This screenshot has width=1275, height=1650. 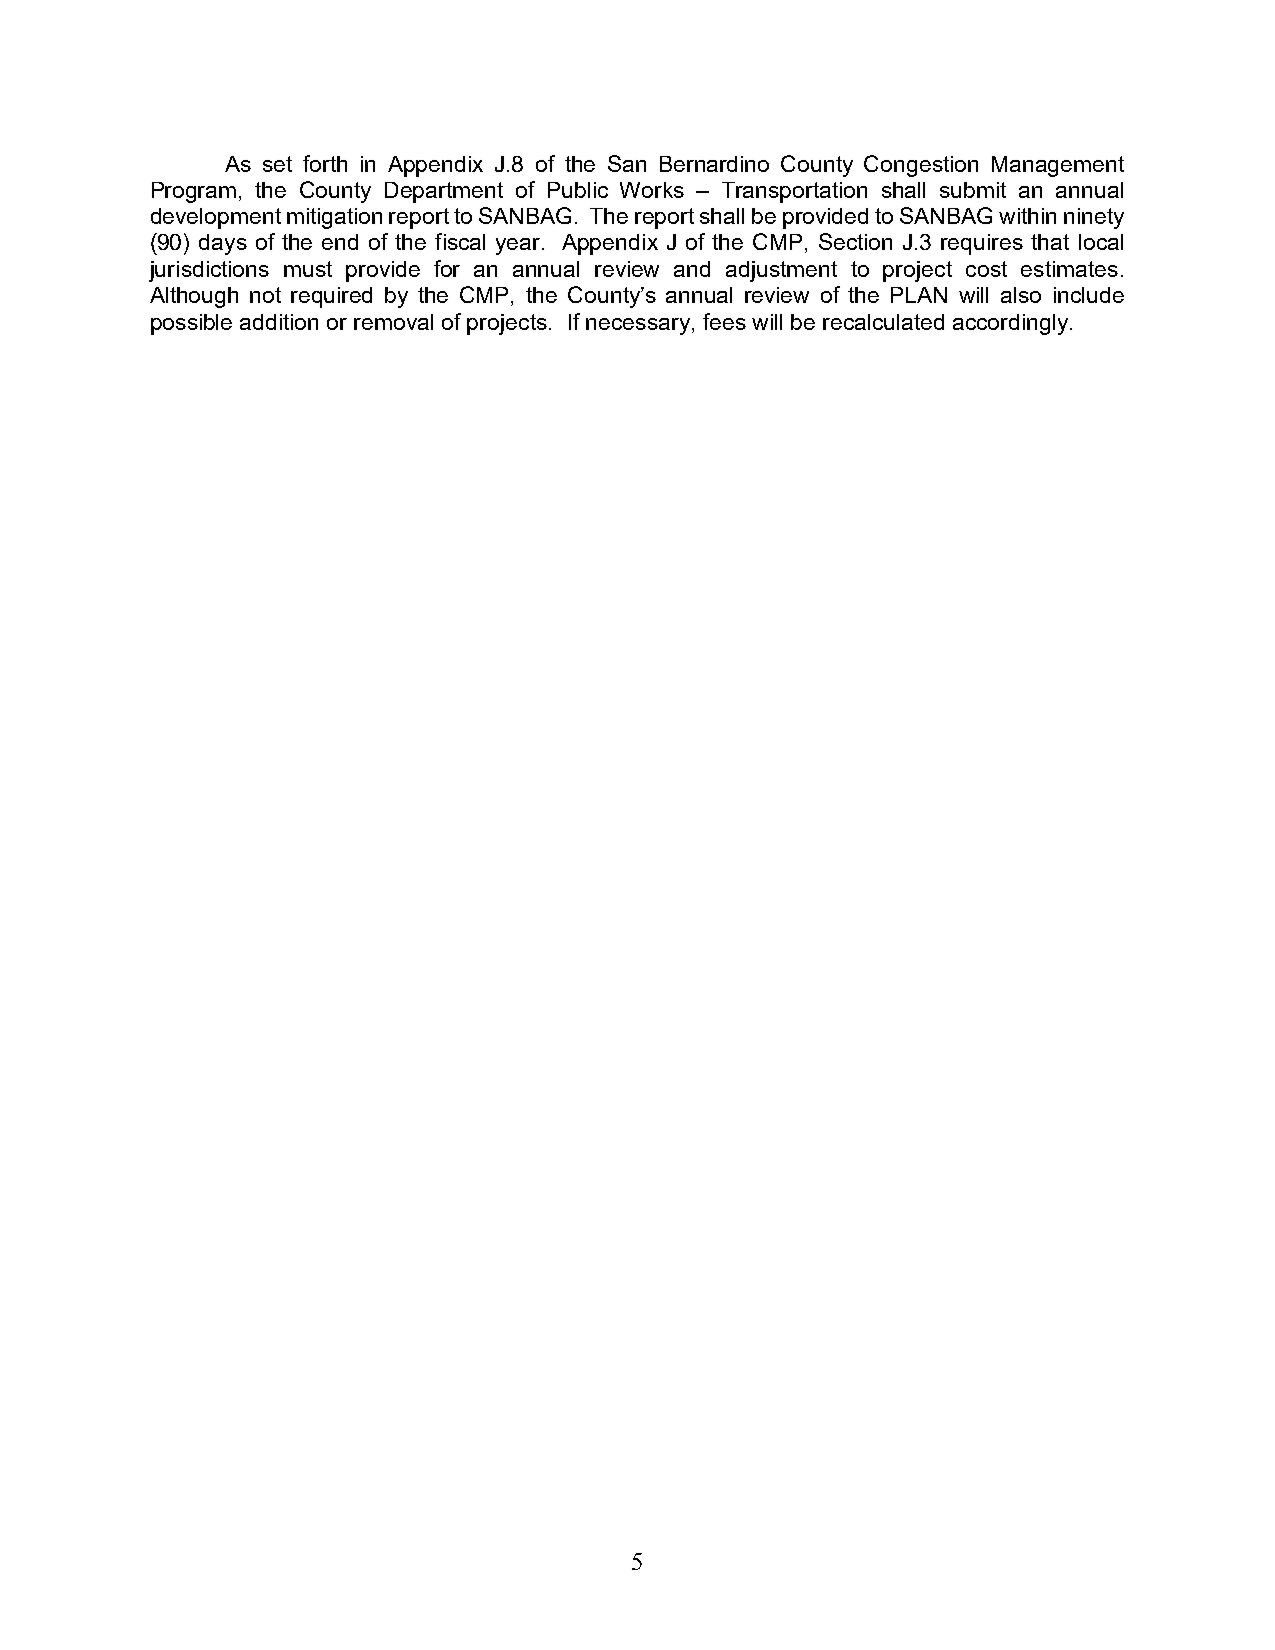 I want to click on set, so click(x=277, y=164).
